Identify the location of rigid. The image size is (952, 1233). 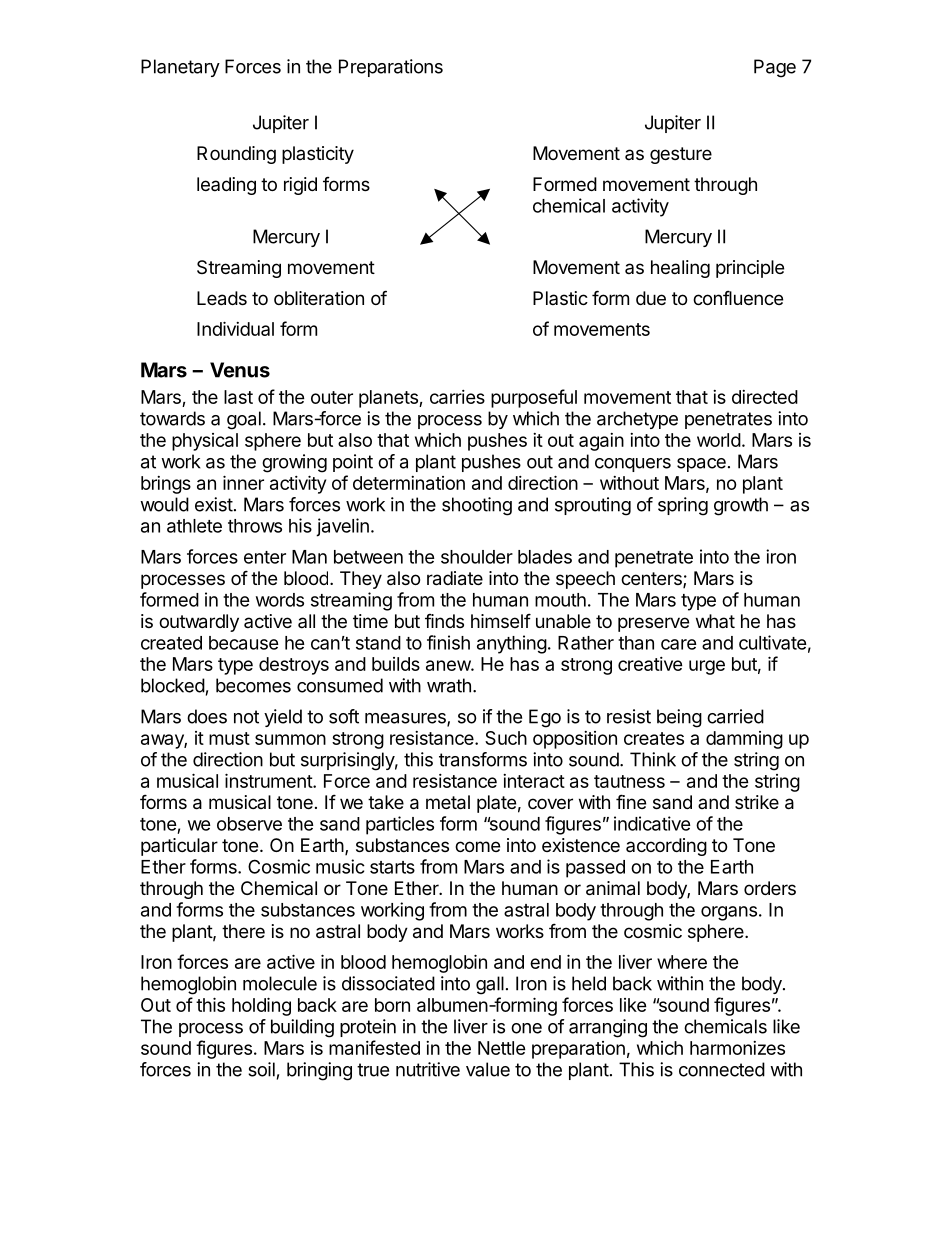
(300, 186).
